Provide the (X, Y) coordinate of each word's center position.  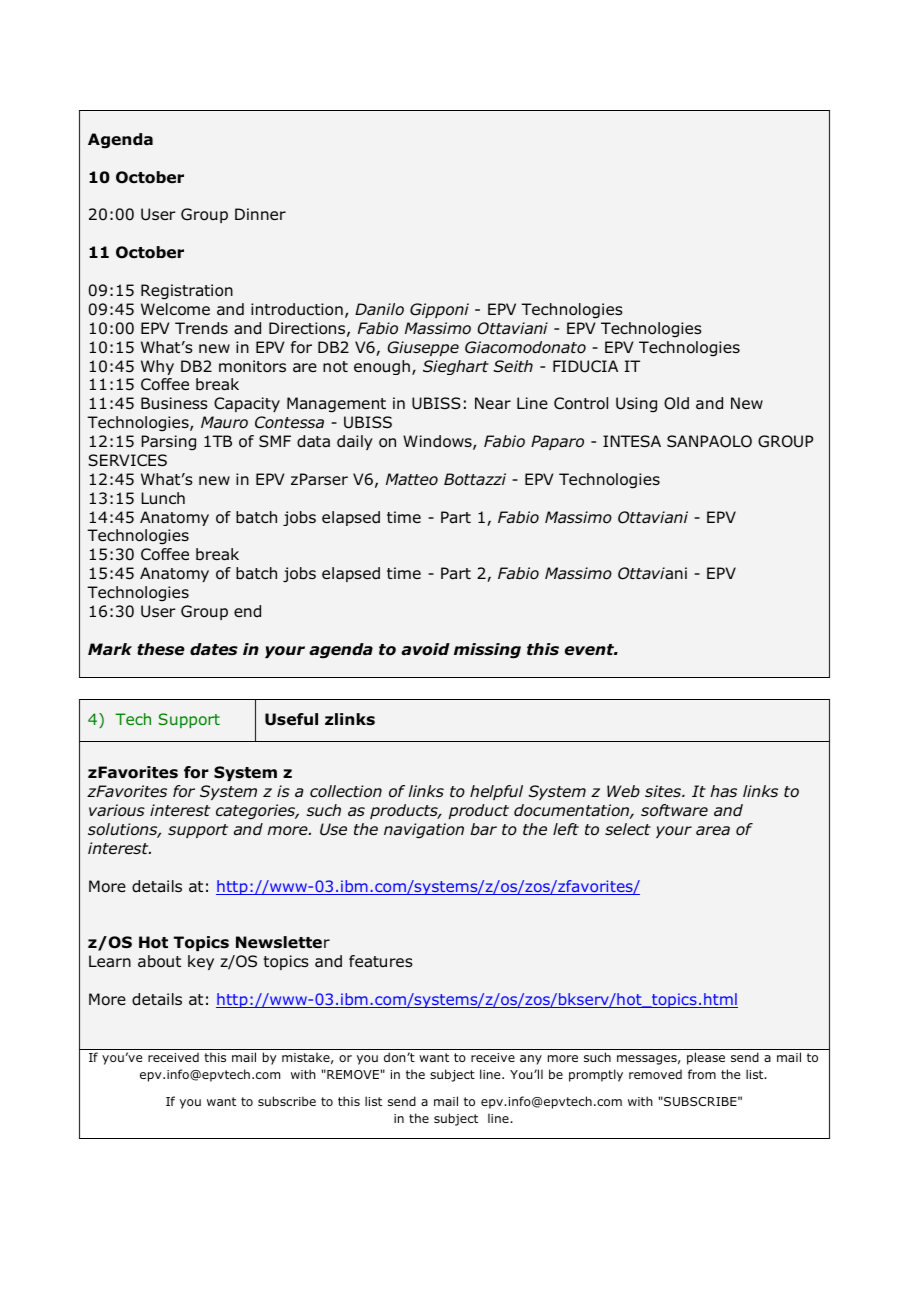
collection (346, 791)
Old (676, 403)
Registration (187, 292)
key (201, 962)
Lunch (163, 498)
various (117, 810)
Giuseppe (423, 348)
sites (664, 791)
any (531, 1060)
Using (636, 405)
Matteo (412, 479)
